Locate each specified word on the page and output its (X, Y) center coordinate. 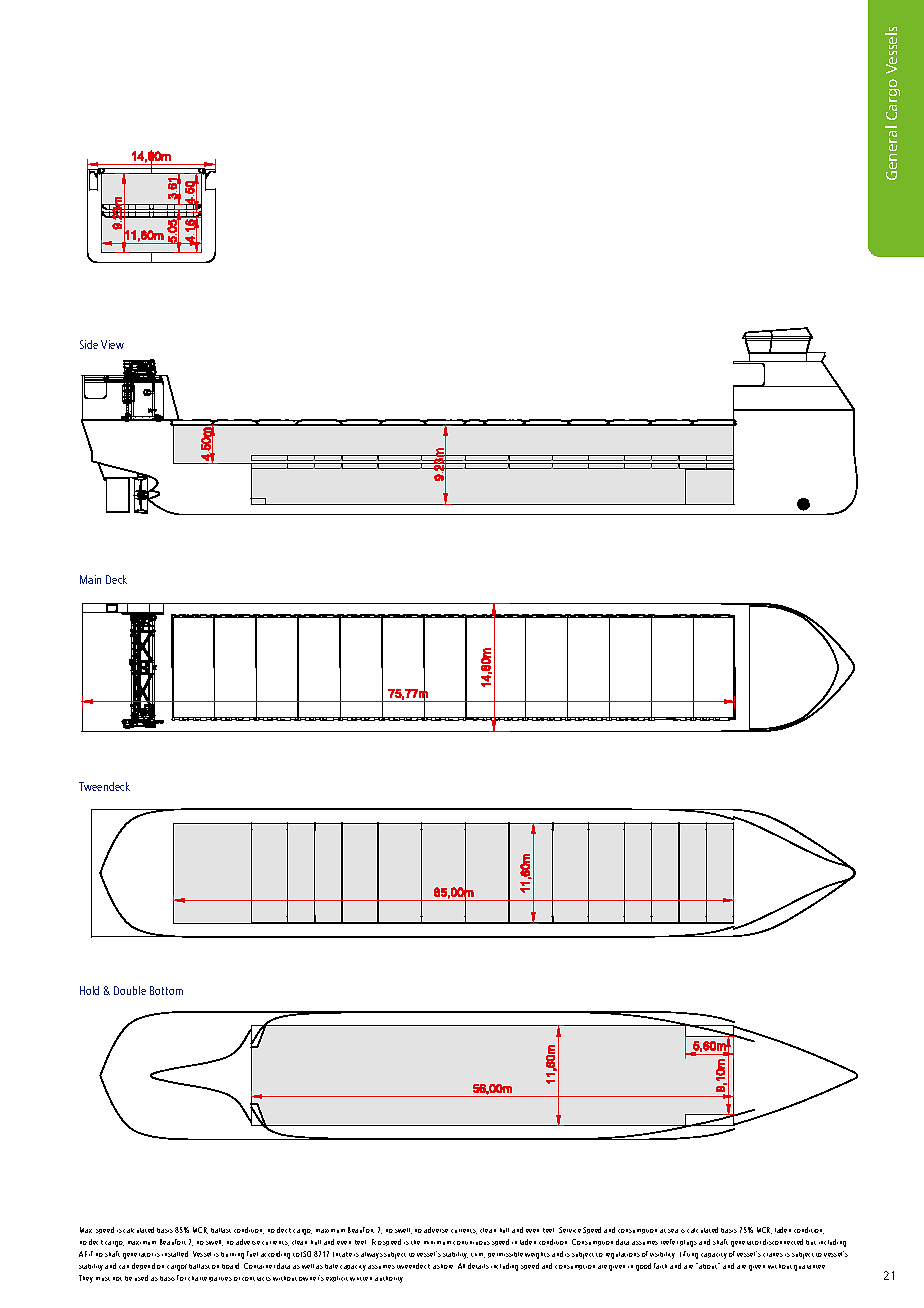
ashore (443, 1266)
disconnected (783, 1242)
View (112, 344)
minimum (437, 1243)
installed (175, 1254)
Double (130, 990)
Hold (89, 990)
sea (673, 1231)
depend (143, 1266)
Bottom (166, 990)
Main (90, 579)
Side (89, 344)
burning (232, 1255)
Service (570, 1230)
